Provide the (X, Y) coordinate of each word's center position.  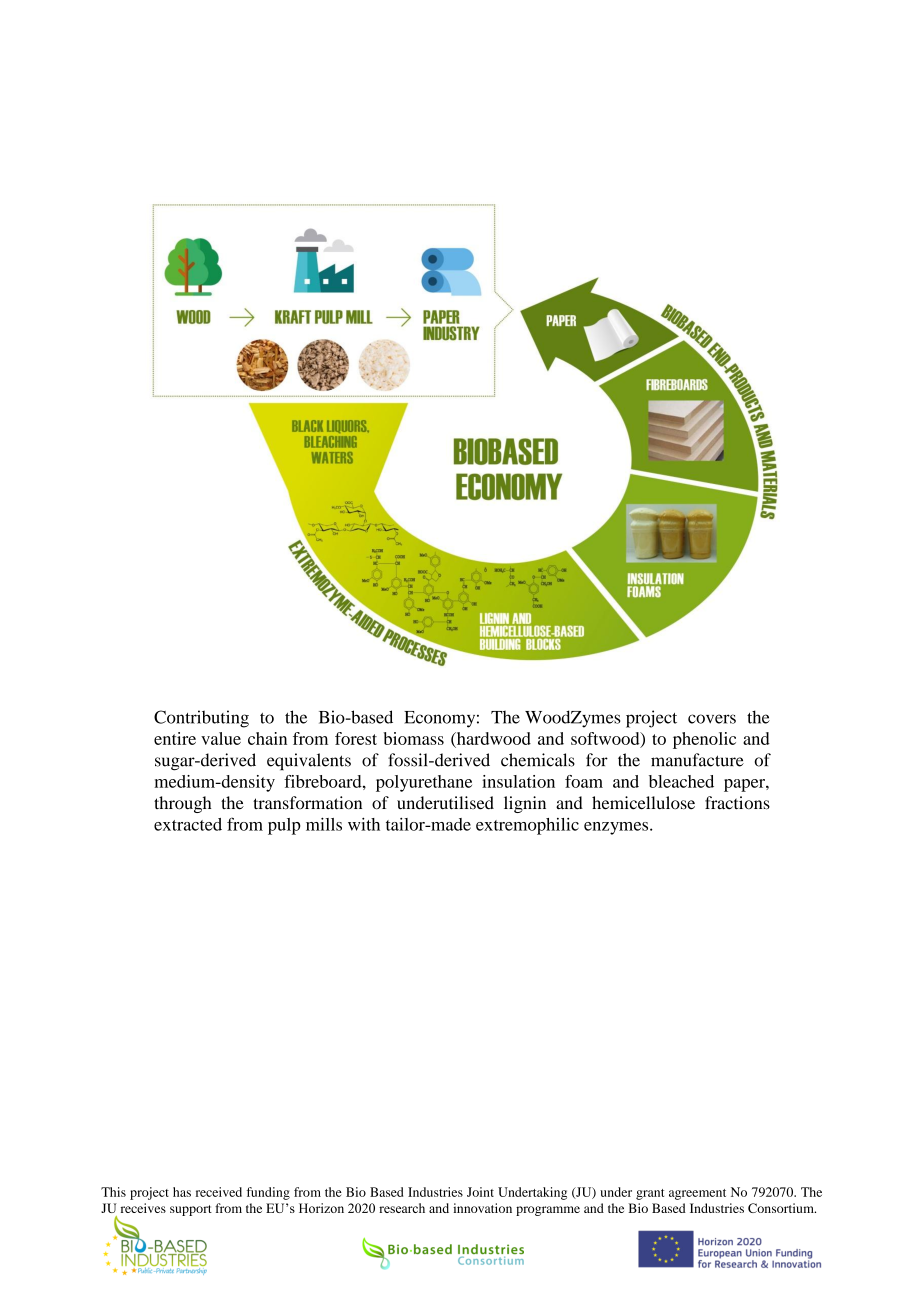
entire (175, 738)
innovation (482, 1208)
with (364, 824)
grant (650, 1194)
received (219, 1192)
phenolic (704, 740)
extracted (188, 824)
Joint (480, 1192)
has (182, 1192)
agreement (697, 1194)
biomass (413, 738)
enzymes (617, 828)
